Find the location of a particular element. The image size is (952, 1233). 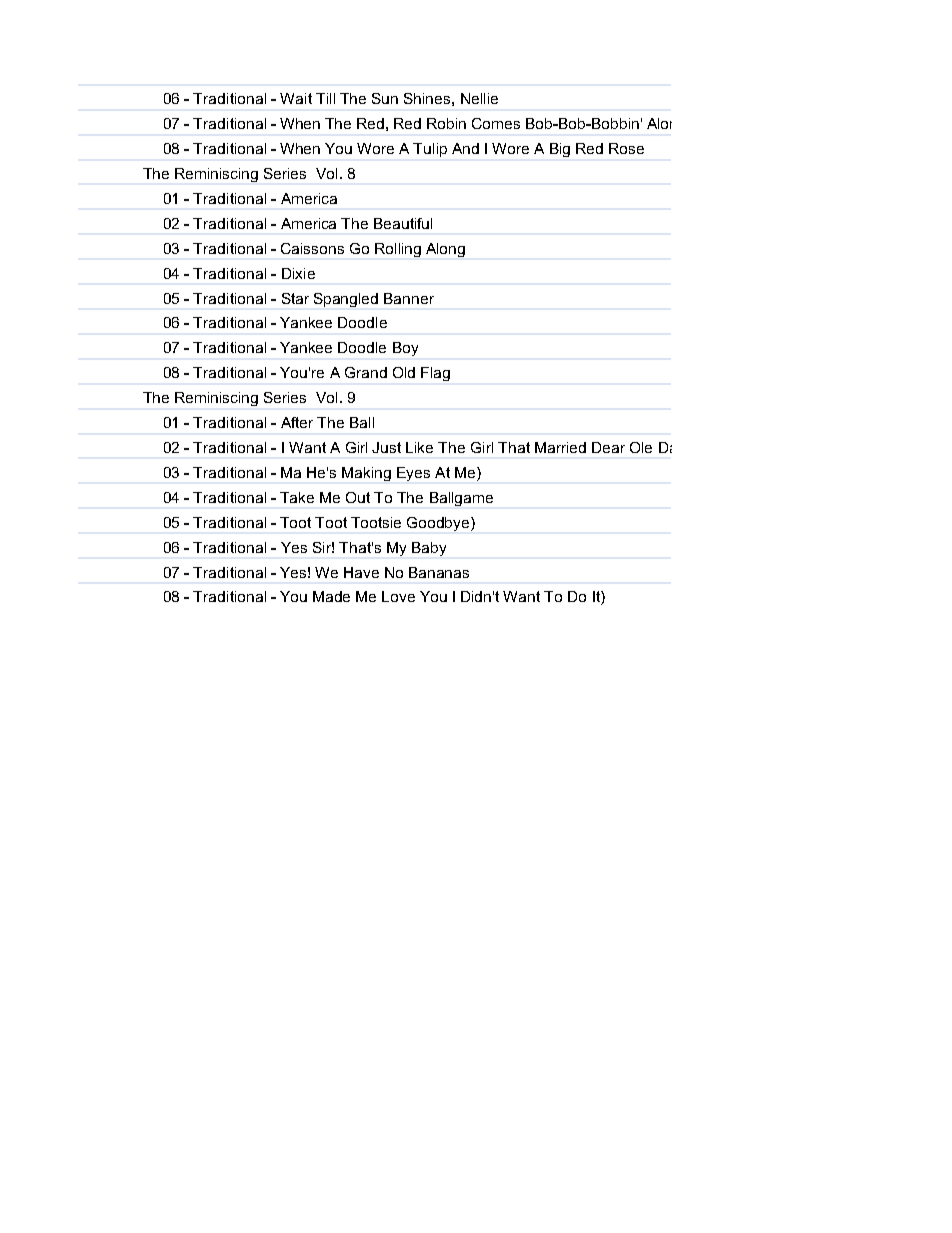

Like is located at coordinates (419, 447).
